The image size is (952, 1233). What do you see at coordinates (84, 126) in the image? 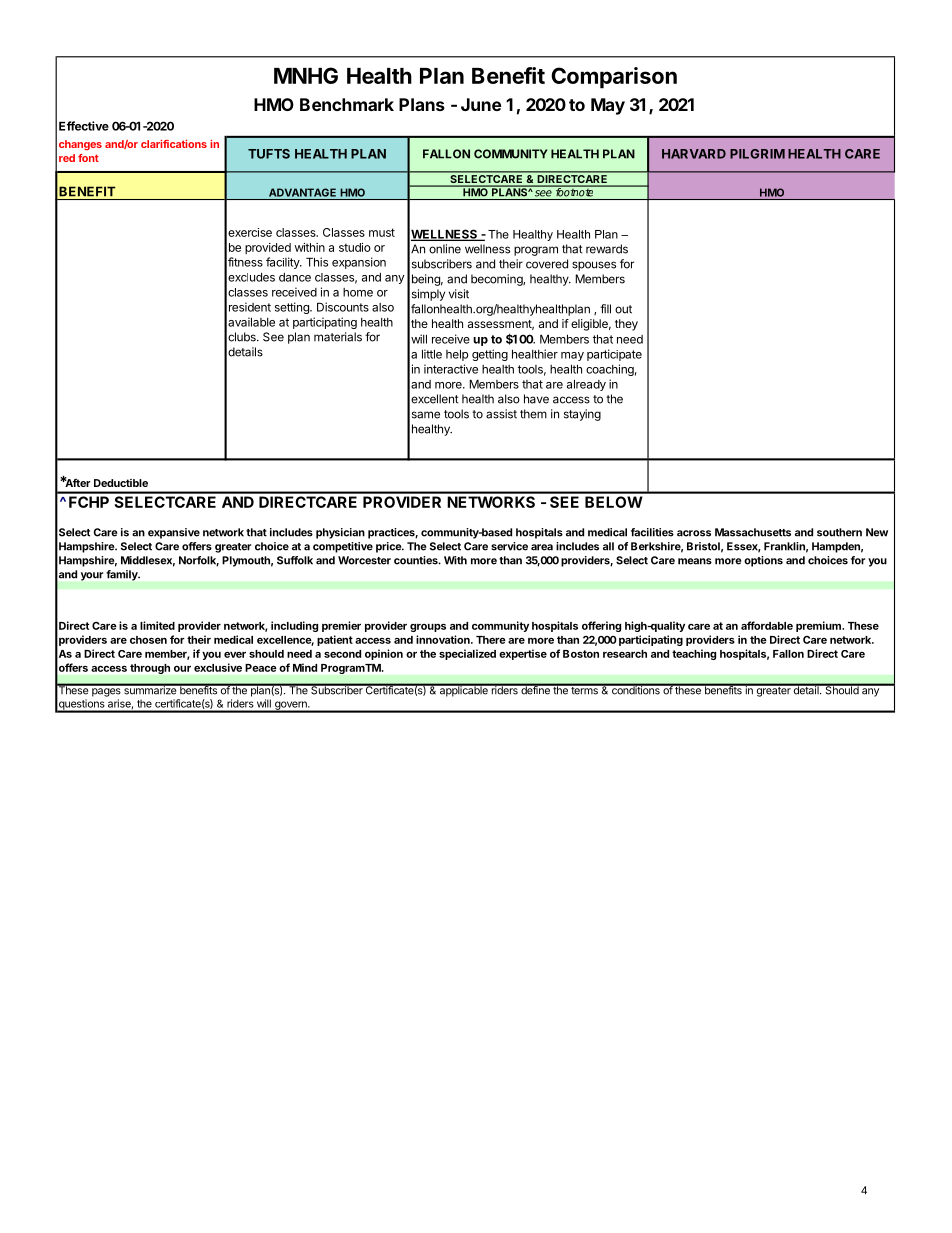
I see `Effective` at bounding box center [84, 126].
